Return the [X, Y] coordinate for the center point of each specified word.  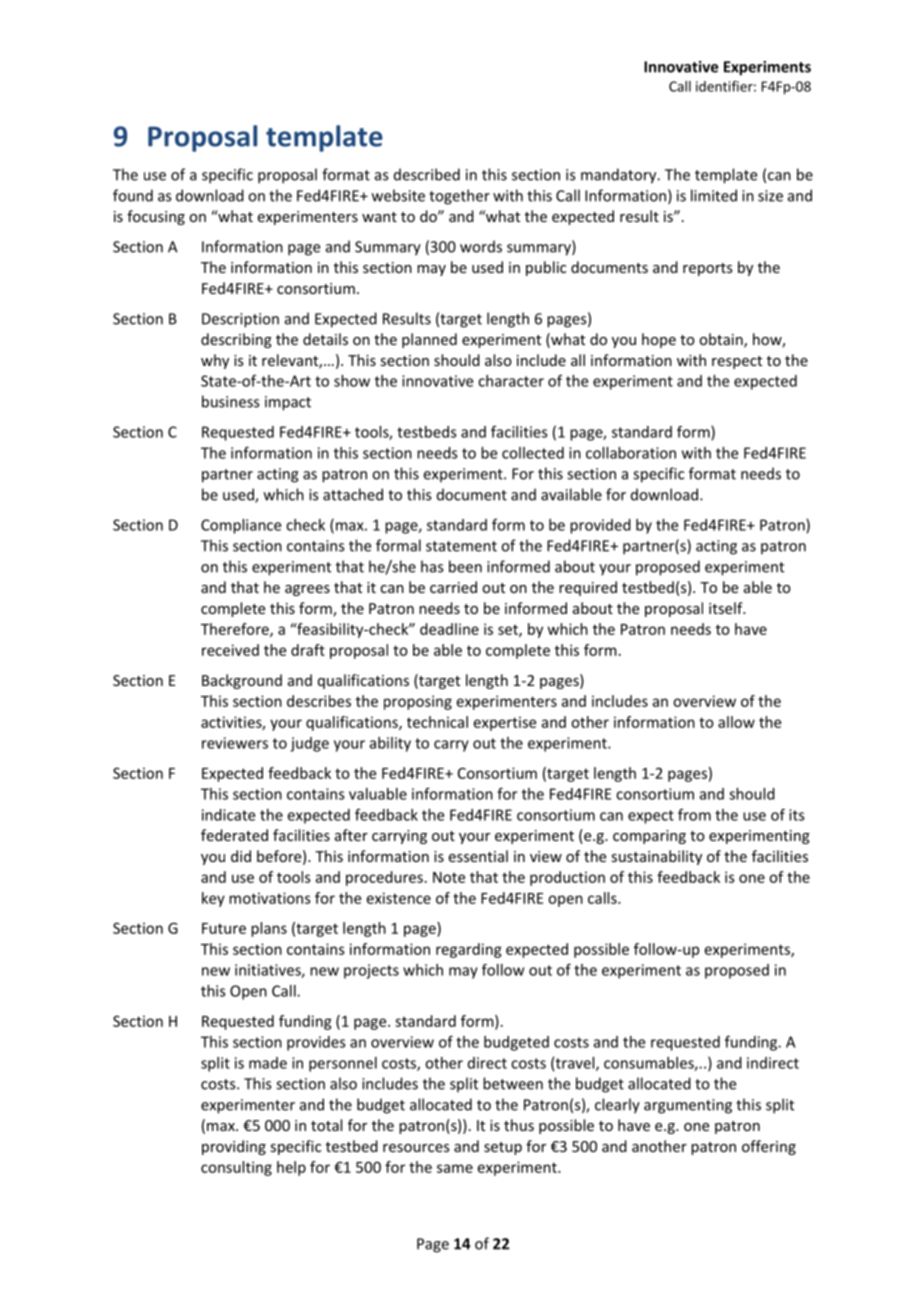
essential [478, 856]
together [459, 197]
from [694, 815]
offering [769, 1147]
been [465, 566]
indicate [228, 815]
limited [714, 195]
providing [234, 1147]
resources [416, 1148]
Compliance [241, 526]
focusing [156, 217]
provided [600, 526]
